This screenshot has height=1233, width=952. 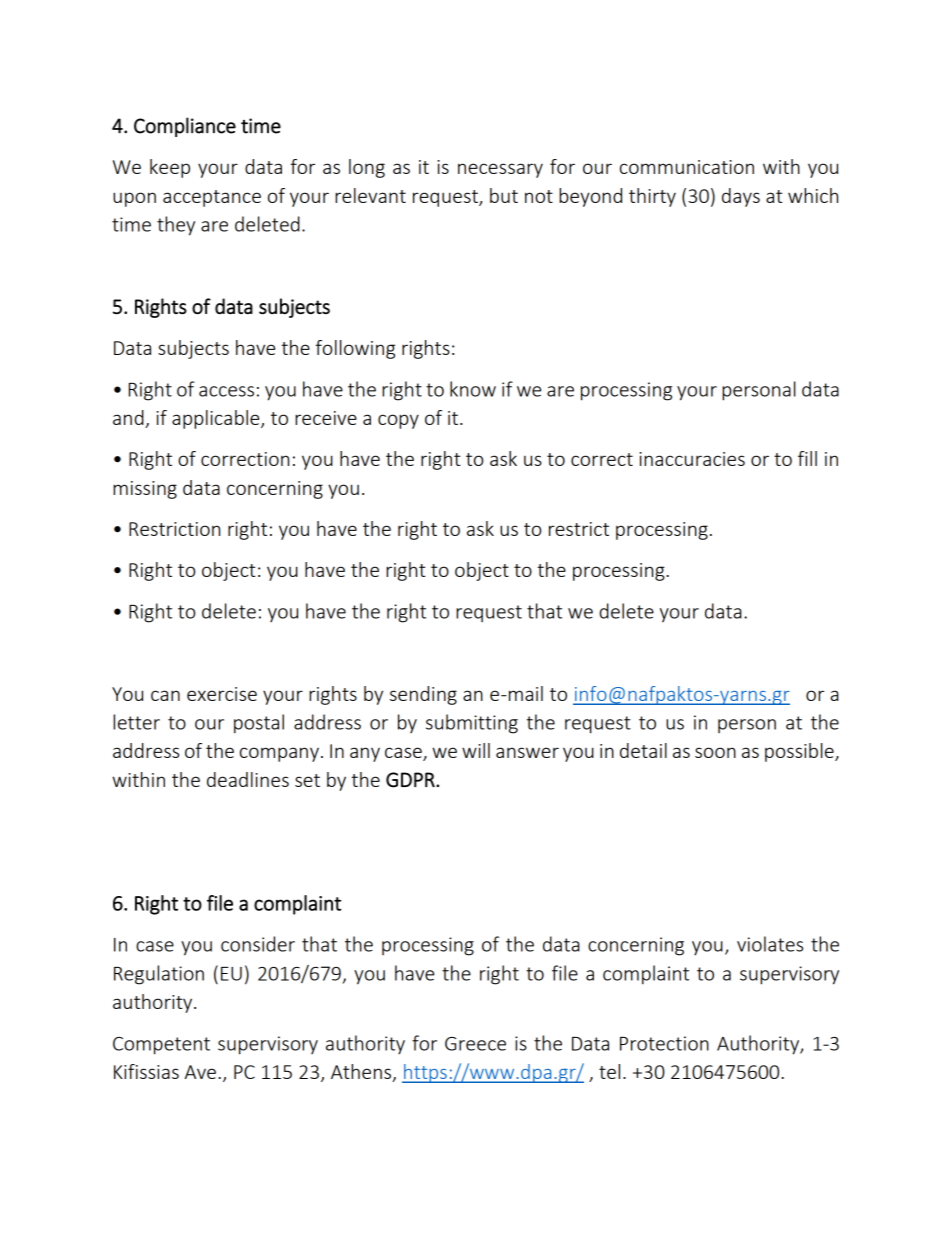 I want to click on communication, so click(x=687, y=167).
